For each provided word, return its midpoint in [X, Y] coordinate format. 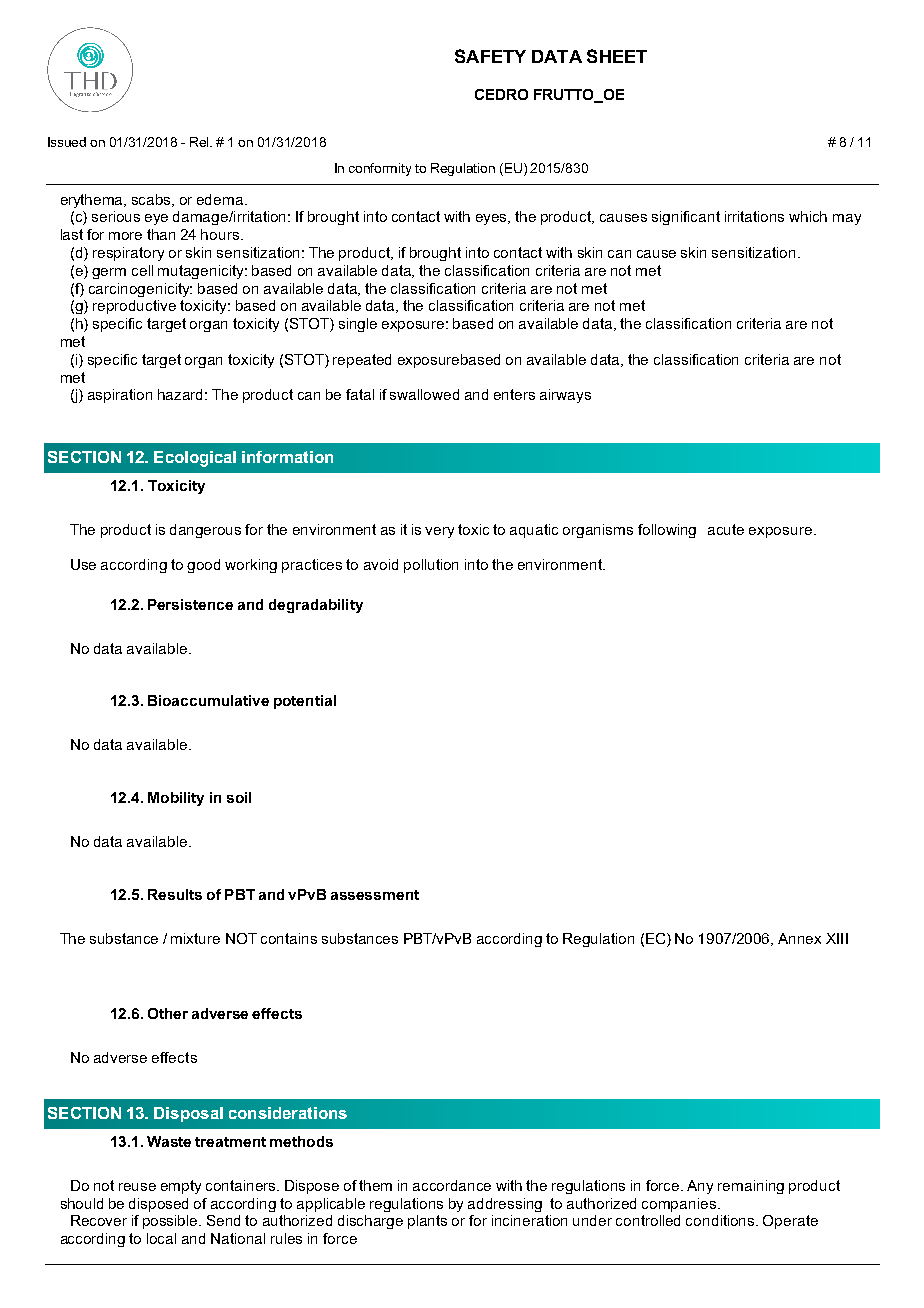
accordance [452, 1185]
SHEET [617, 56]
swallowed [424, 394]
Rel [201, 142]
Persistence [190, 604]
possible [172, 1222]
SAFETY [490, 56]
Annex [799, 938]
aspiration [120, 396]
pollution [431, 566]
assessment [375, 895]
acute [726, 529]
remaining [751, 1187]
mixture [195, 938]
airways [565, 396]
